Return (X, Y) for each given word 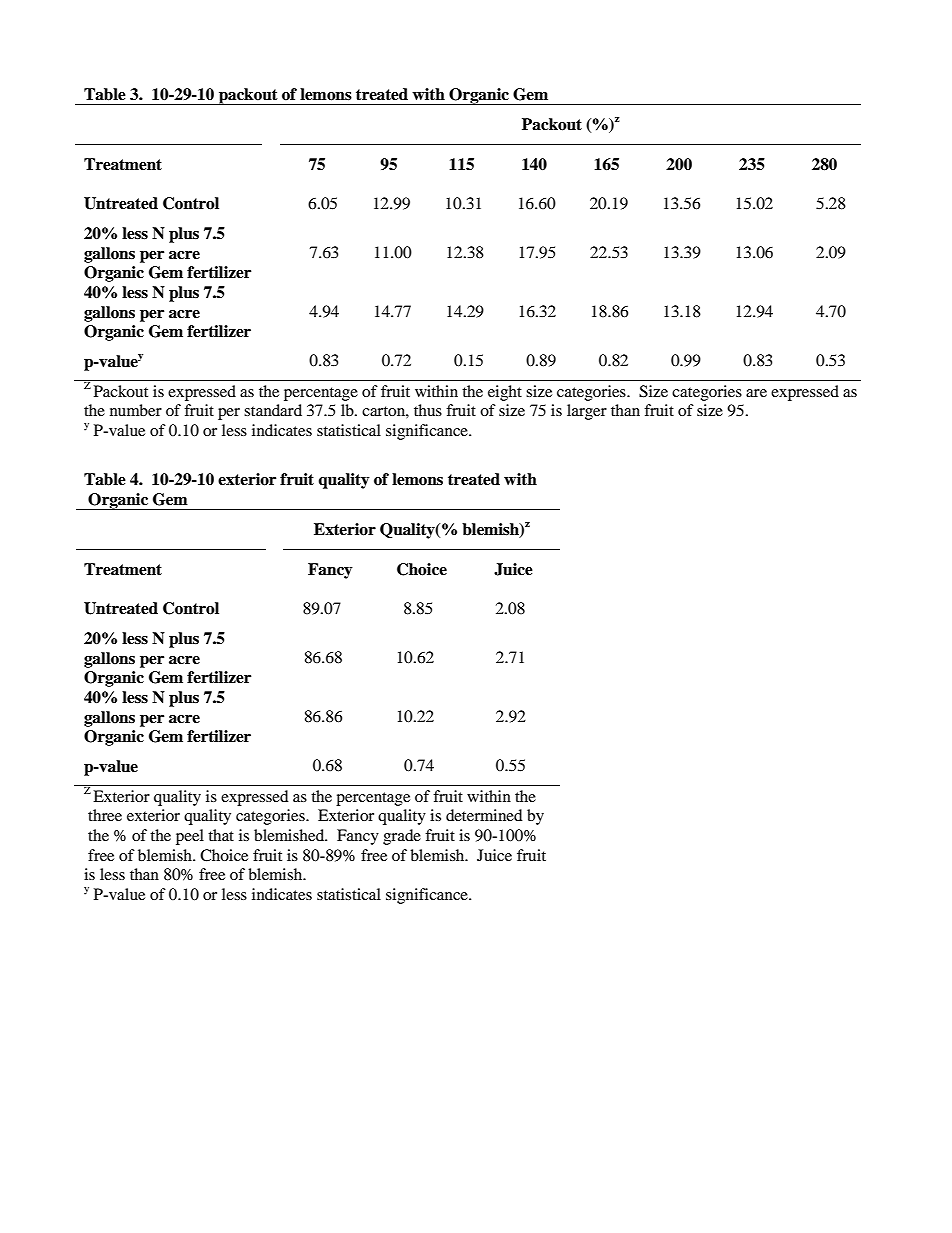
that (221, 835)
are (756, 393)
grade (402, 837)
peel (190, 837)
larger (587, 412)
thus (428, 410)
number (136, 410)
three (105, 815)
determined (484, 815)
